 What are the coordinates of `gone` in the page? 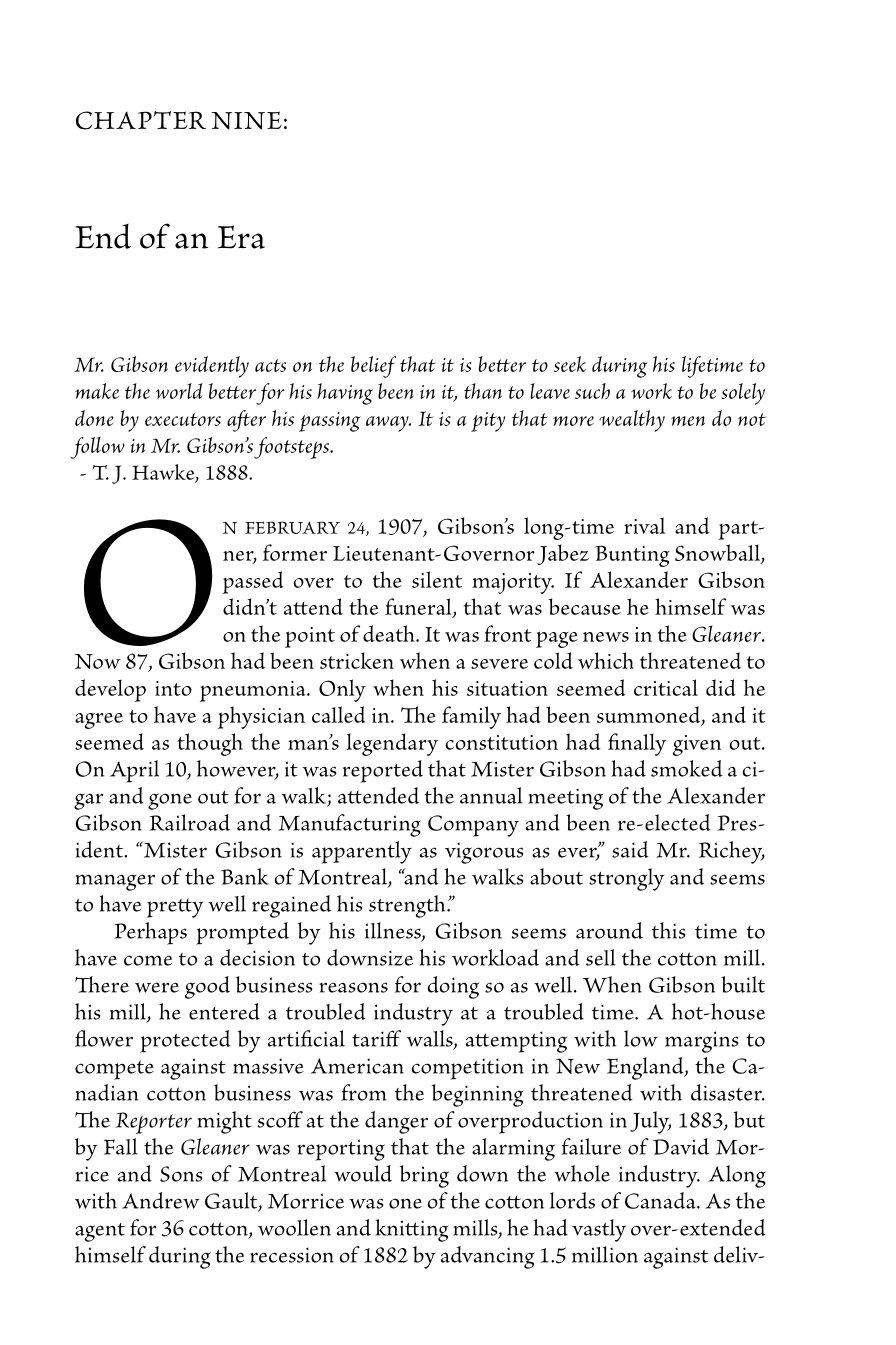 It's located at (170, 801).
